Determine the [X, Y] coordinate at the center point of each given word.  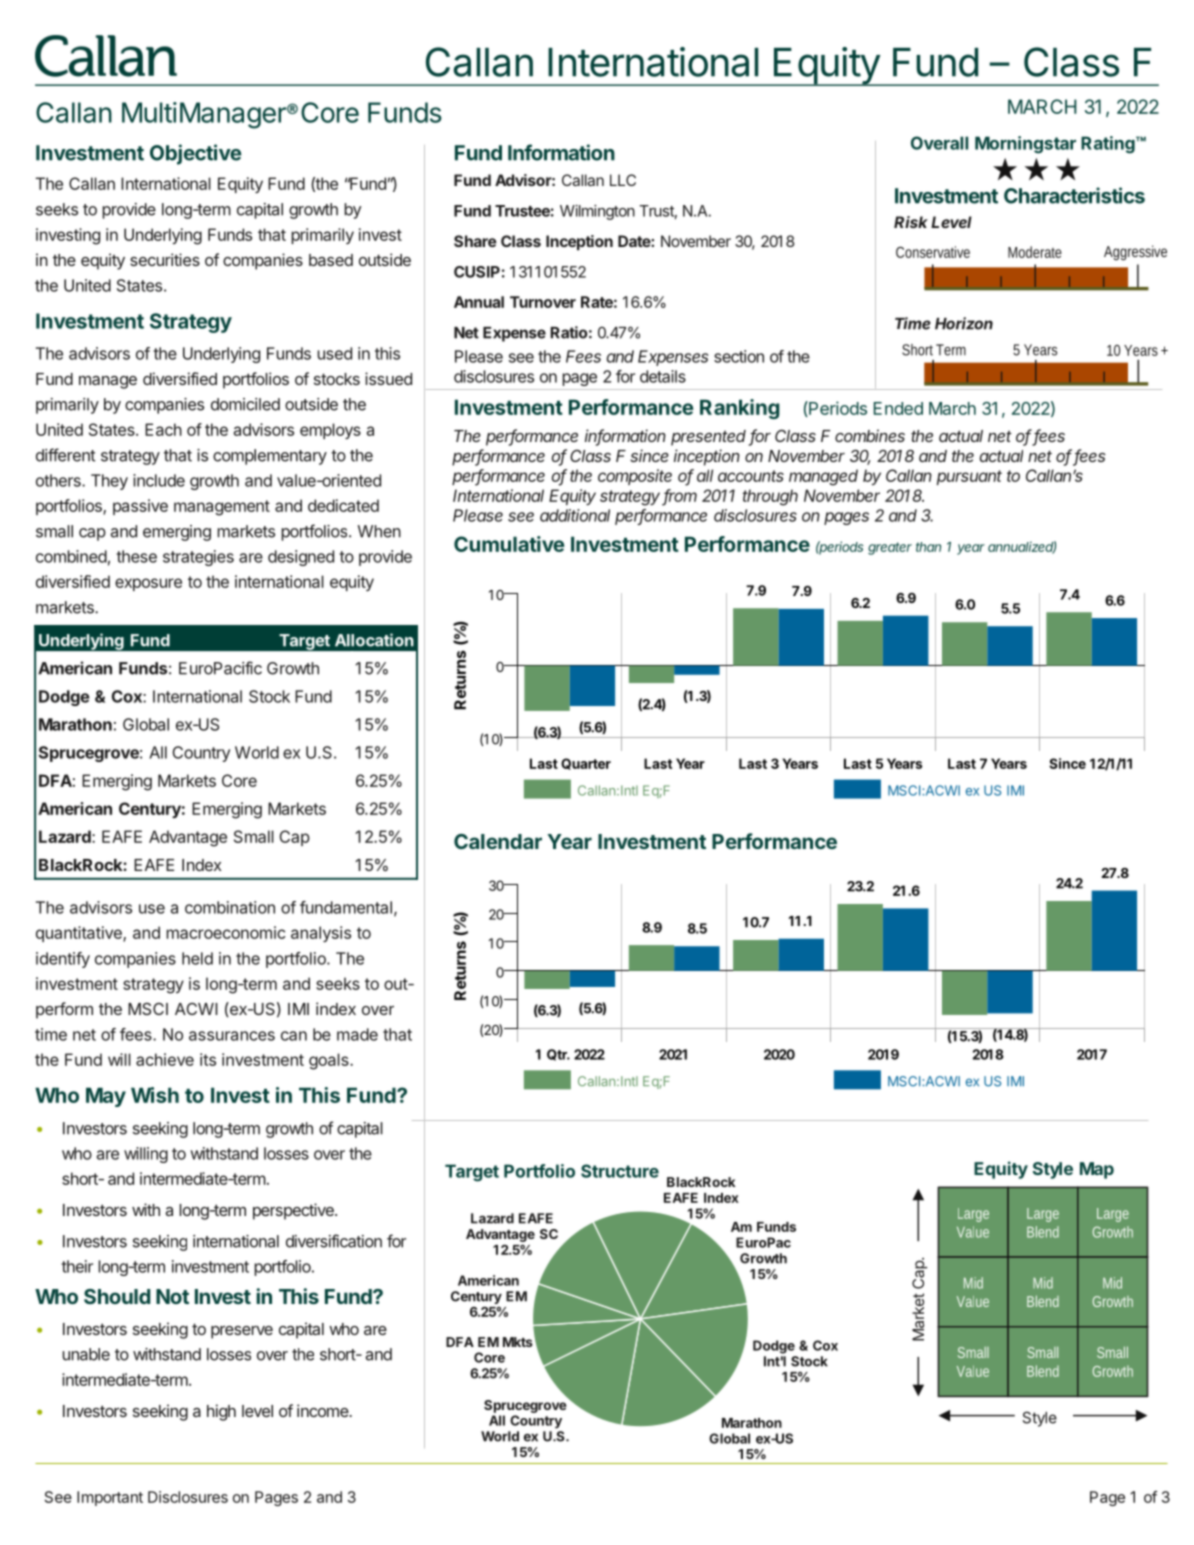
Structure [620, 1171]
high [221, 1412]
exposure [148, 584]
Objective [196, 154]
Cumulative [509, 544]
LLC [623, 180]
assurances [232, 1036]
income [323, 1410]
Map [1097, 1170]
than [928, 547]
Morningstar [1025, 145]
